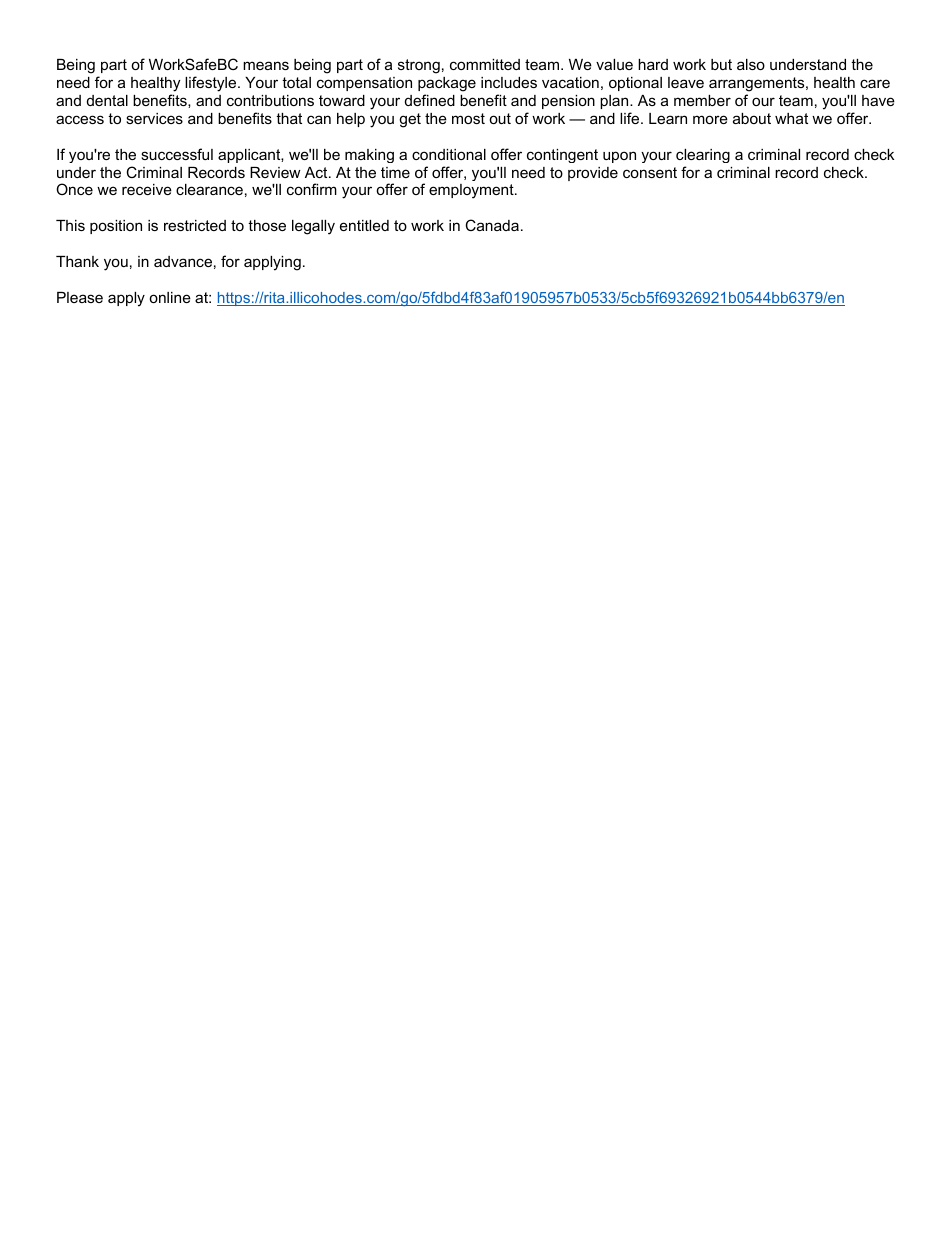 The image size is (952, 1233). What do you see at coordinates (147, 189) in the screenshot?
I see `receive` at bounding box center [147, 189].
